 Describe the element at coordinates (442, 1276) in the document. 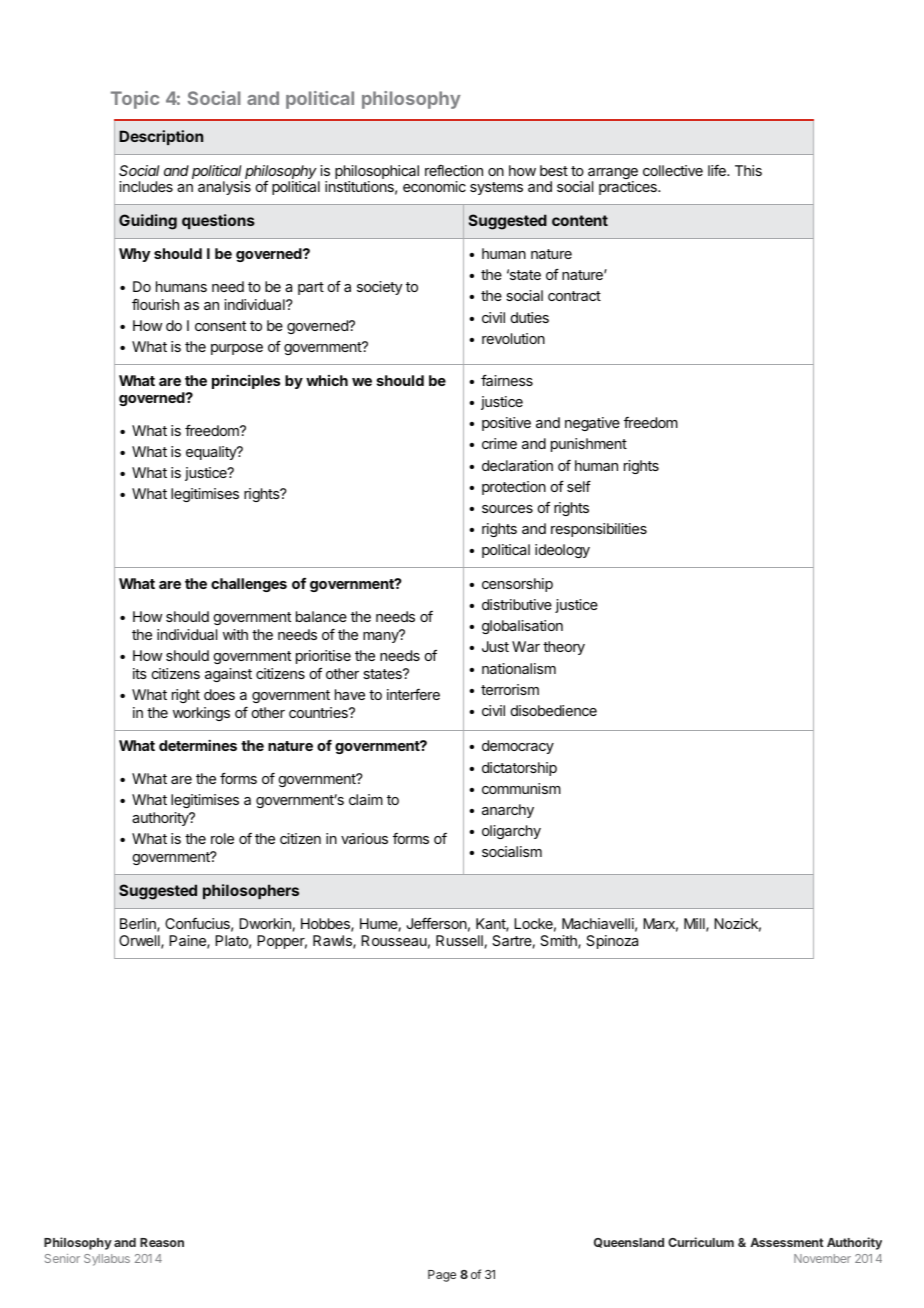

I see `Page` at that location.
